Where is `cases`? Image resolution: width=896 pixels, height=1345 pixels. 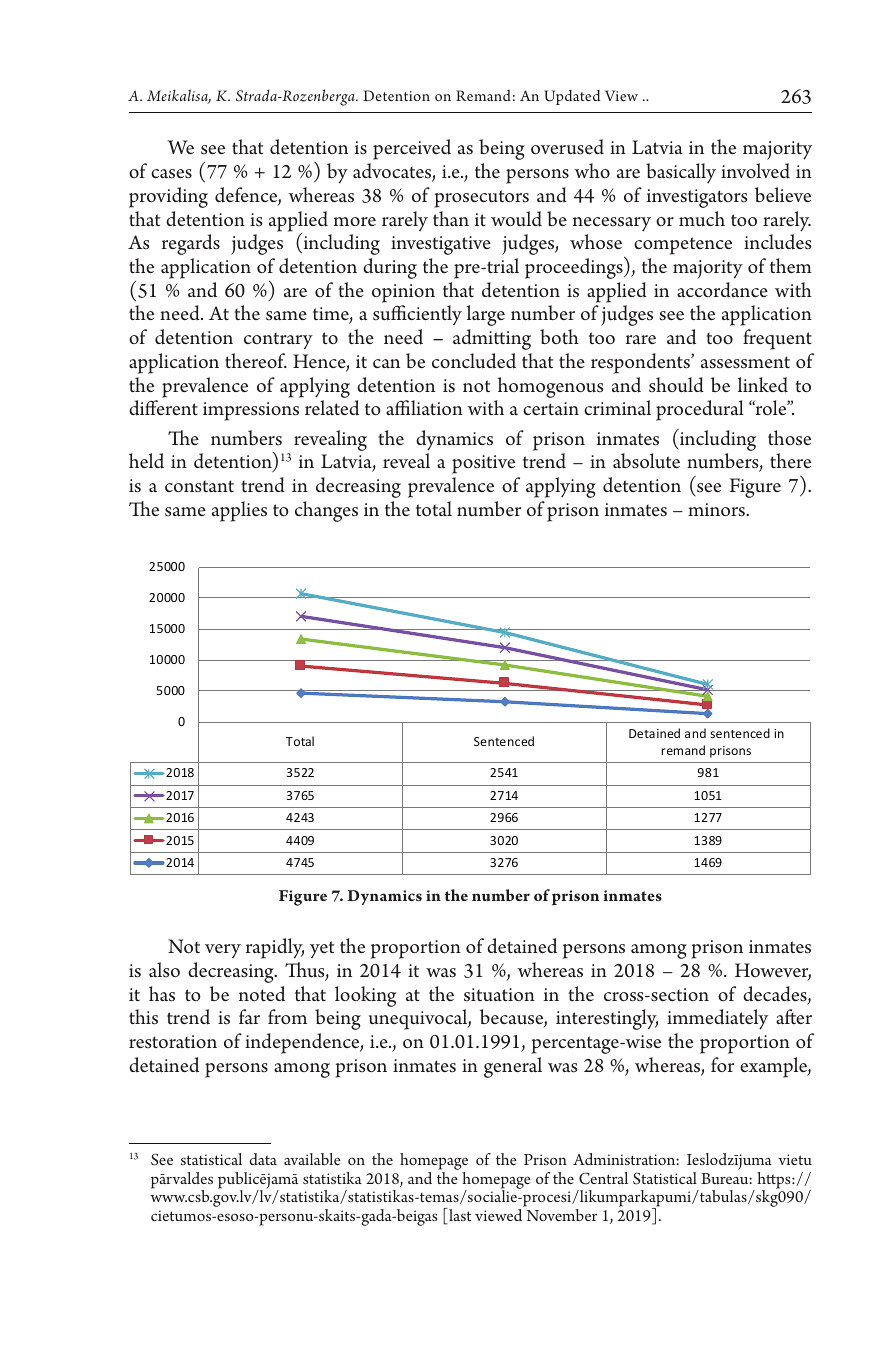
cases is located at coordinates (171, 174).
